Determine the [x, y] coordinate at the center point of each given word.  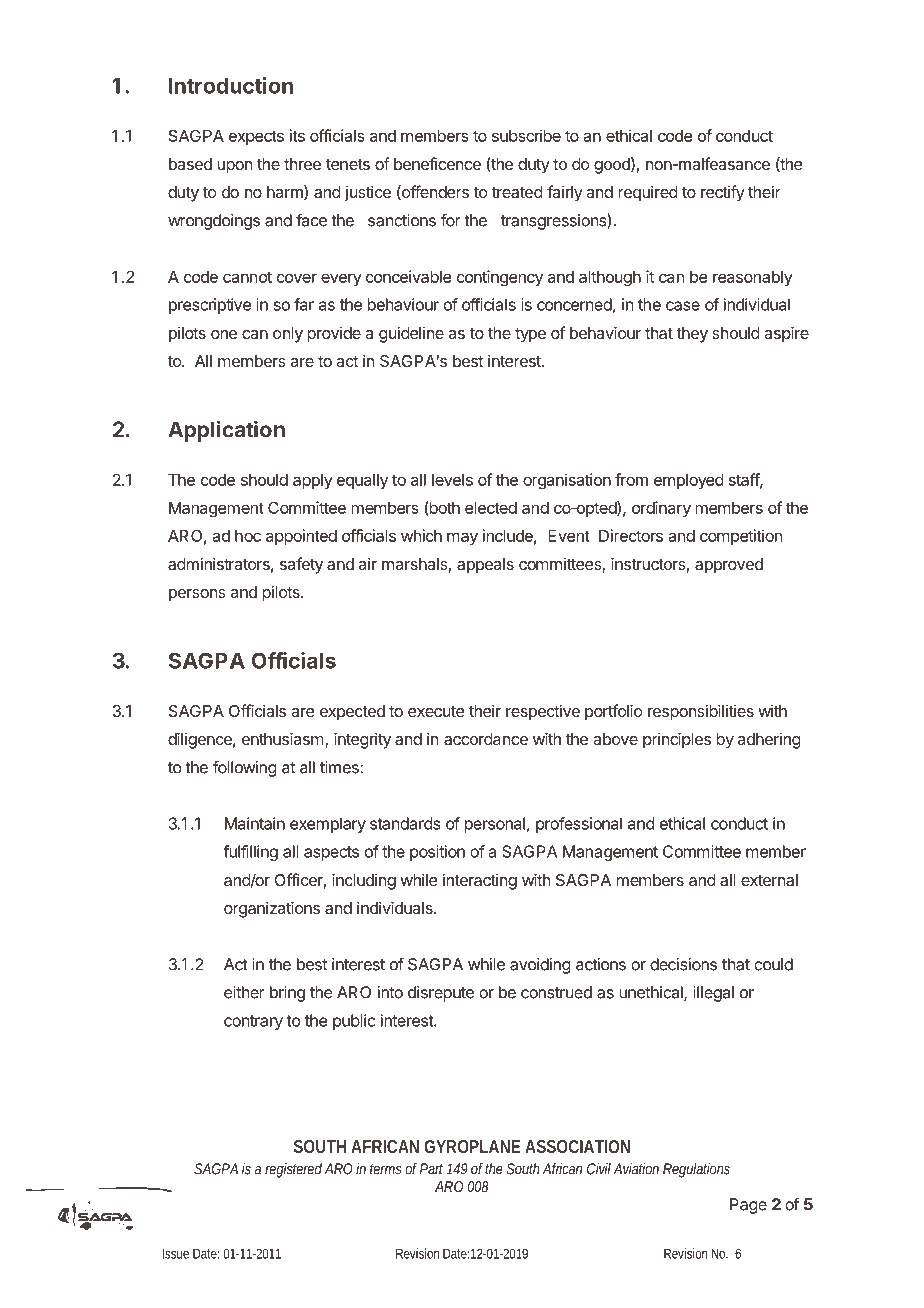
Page [748, 1206]
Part [431, 1169]
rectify [723, 193]
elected [491, 508]
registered [293, 1170]
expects [256, 137]
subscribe [526, 135]
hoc [248, 536]
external [769, 880]
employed [689, 481]
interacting [480, 881]
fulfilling [250, 853]
